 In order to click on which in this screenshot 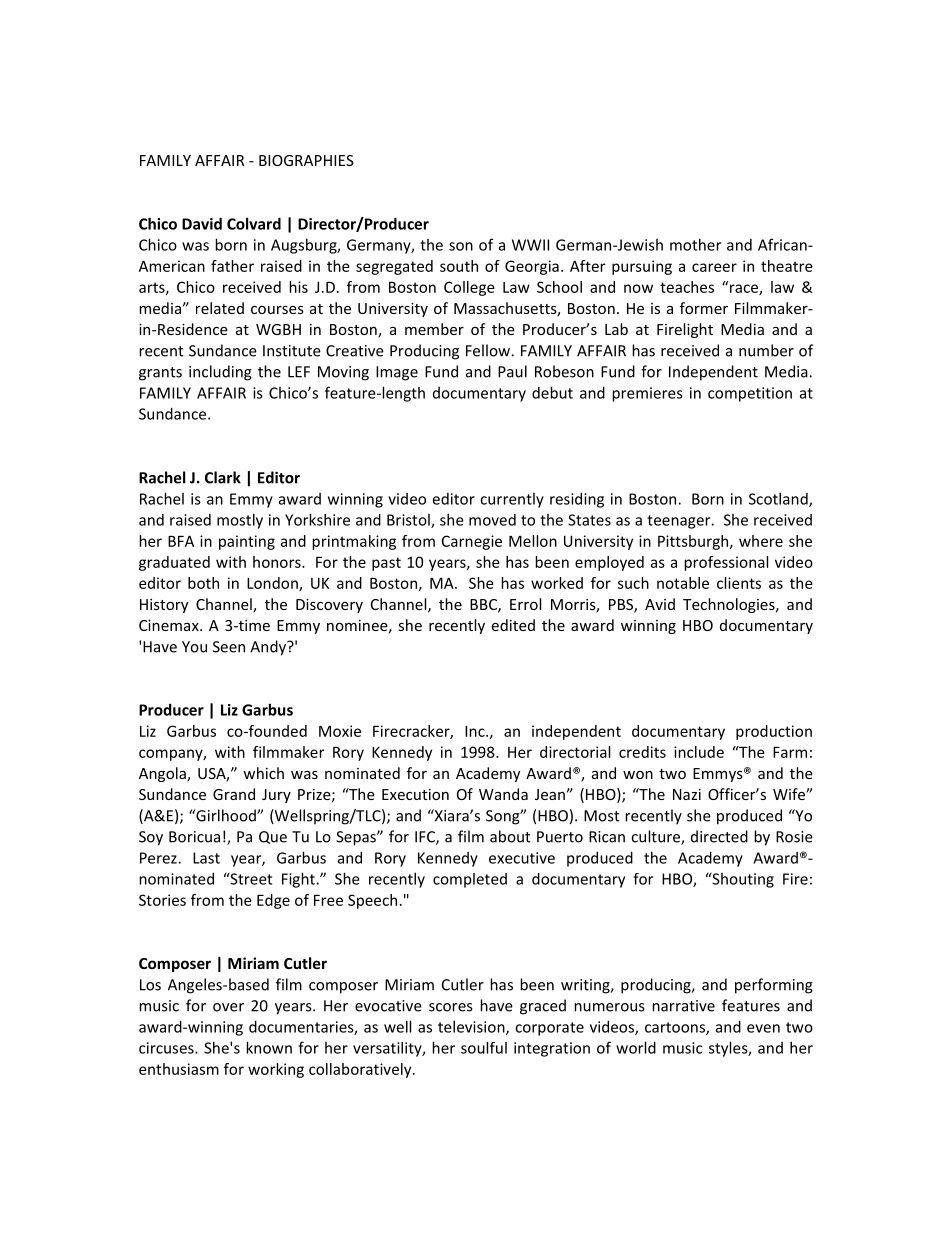, I will do `click(263, 773)`.
